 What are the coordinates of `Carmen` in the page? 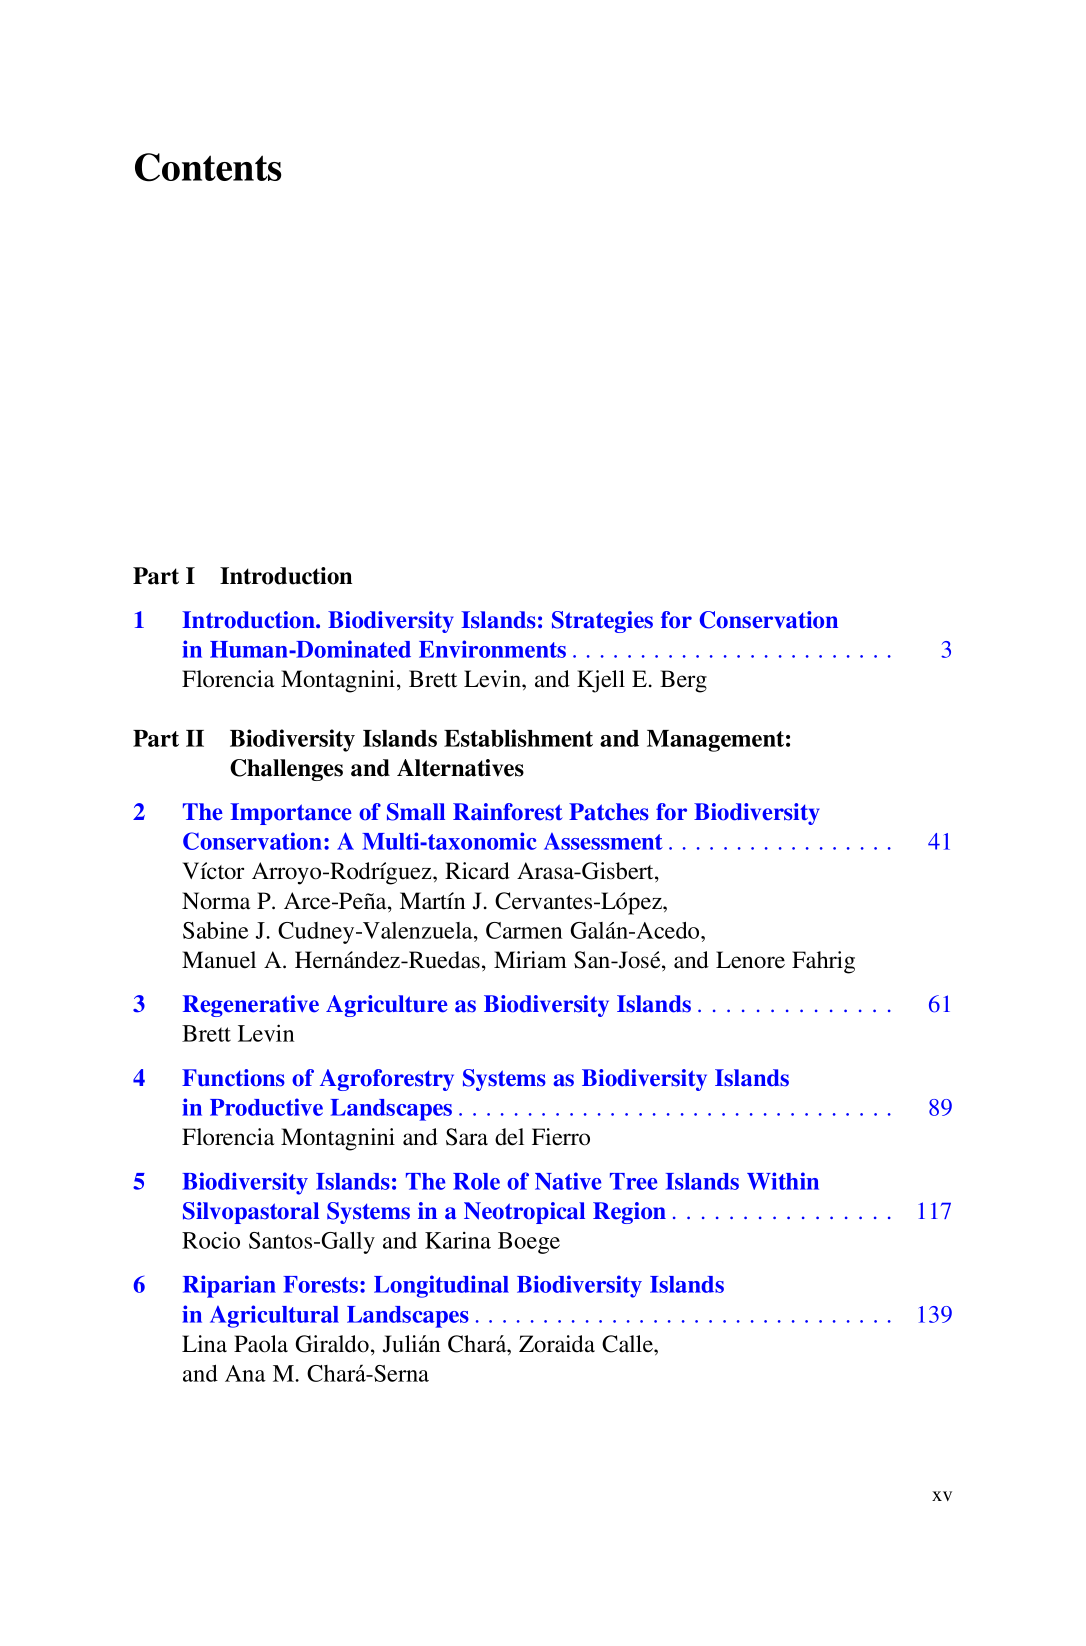 It's located at (524, 930).
